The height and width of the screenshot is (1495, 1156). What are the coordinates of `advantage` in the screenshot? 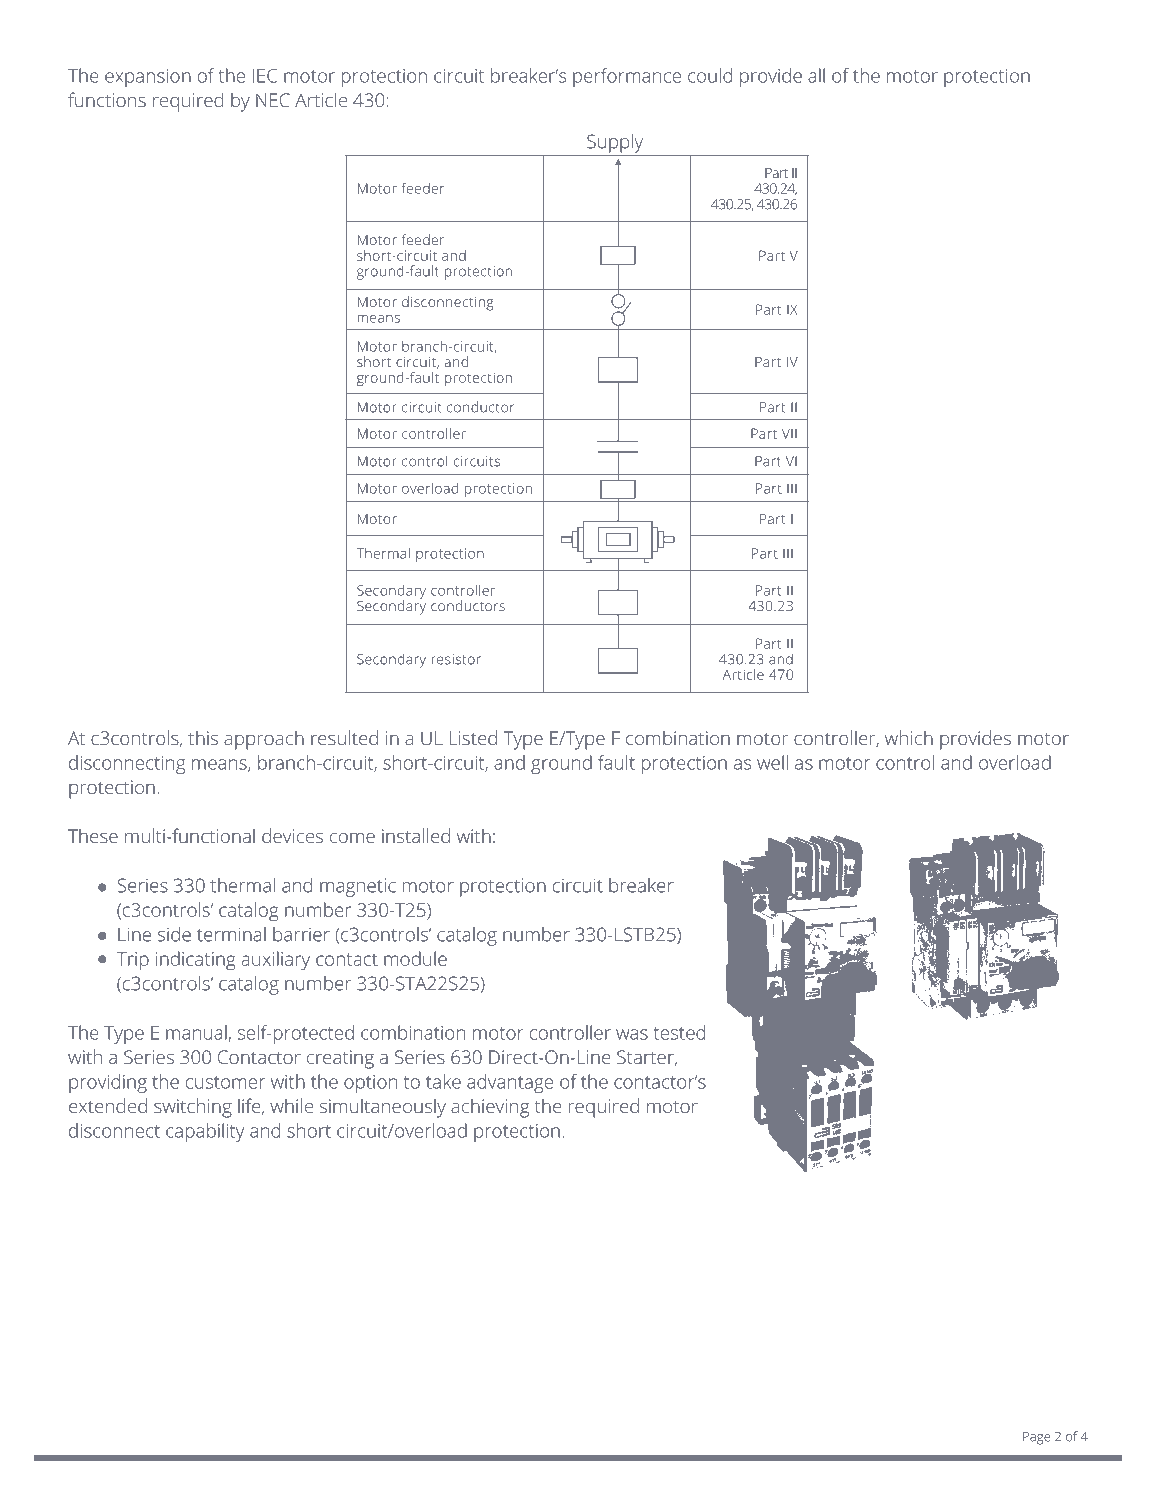 It's located at (510, 1083).
